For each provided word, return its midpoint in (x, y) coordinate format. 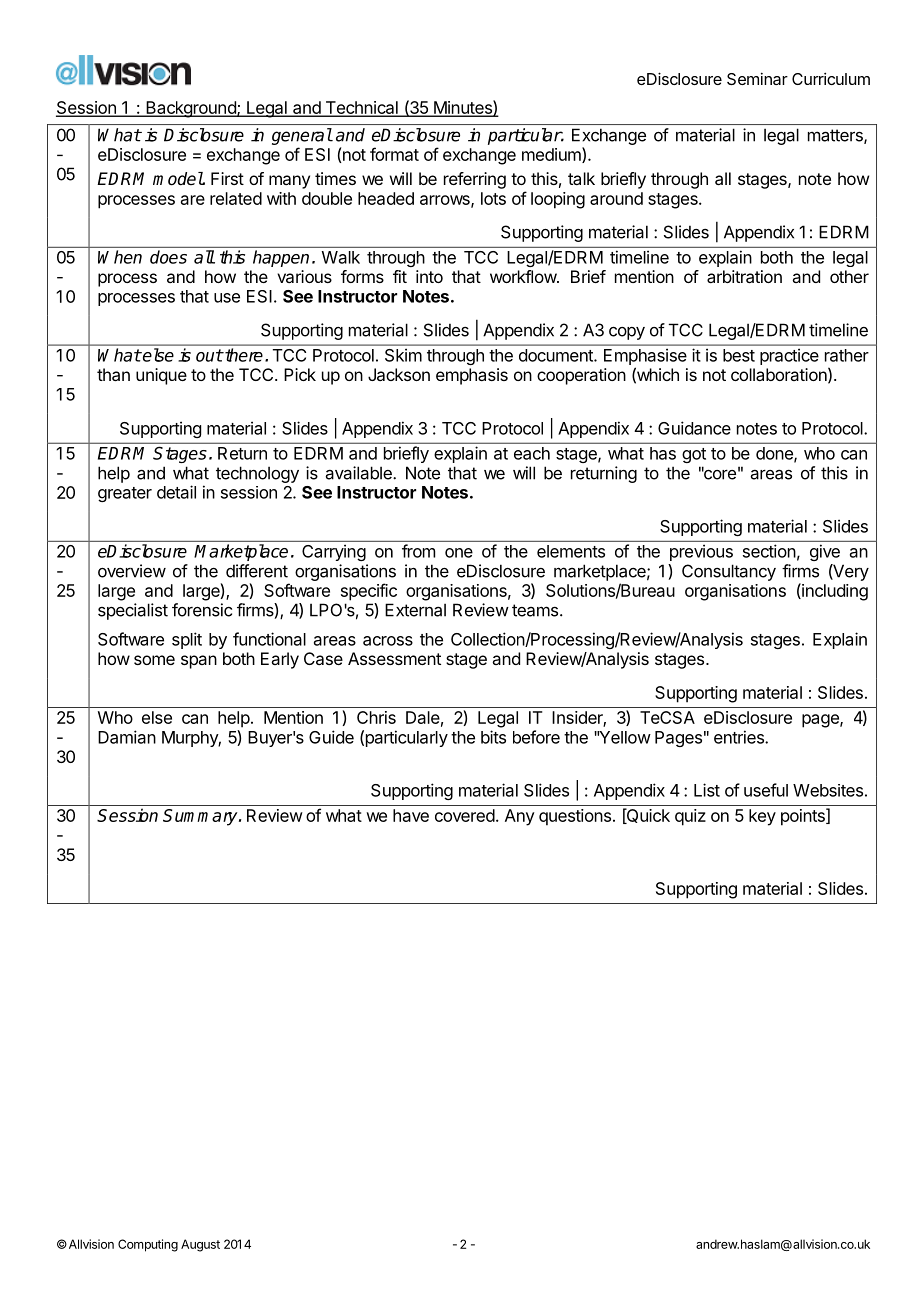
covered (465, 815)
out (209, 355)
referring (475, 180)
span (199, 662)
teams (536, 610)
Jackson (399, 374)
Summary (201, 817)
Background (191, 109)
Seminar (757, 78)
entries (740, 737)
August (200, 1245)
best (739, 355)
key (762, 817)
